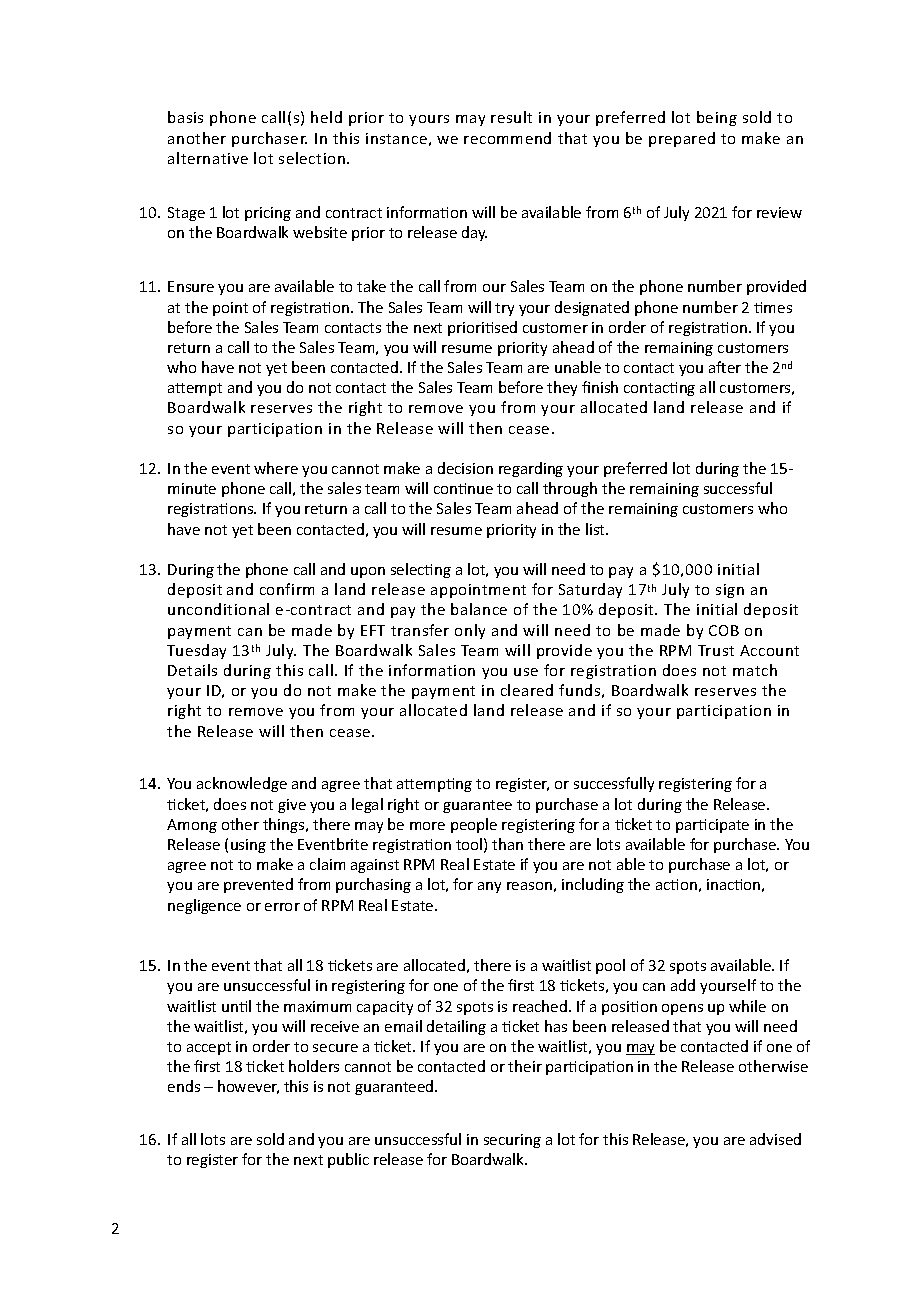  Describe the element at coordinates (208, 158) in the document. I see `alternative` at that location.
